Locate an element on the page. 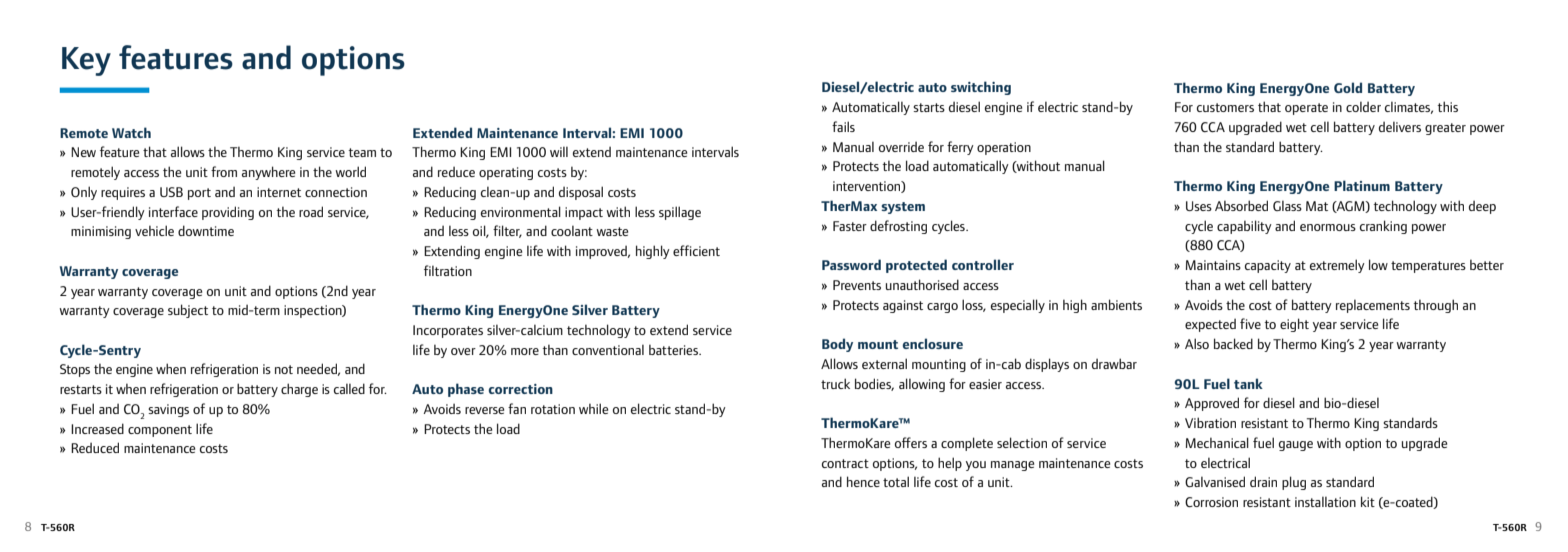 The height and width of the document is (552, 1568). Glass is located at coordinates (1287, 205).
